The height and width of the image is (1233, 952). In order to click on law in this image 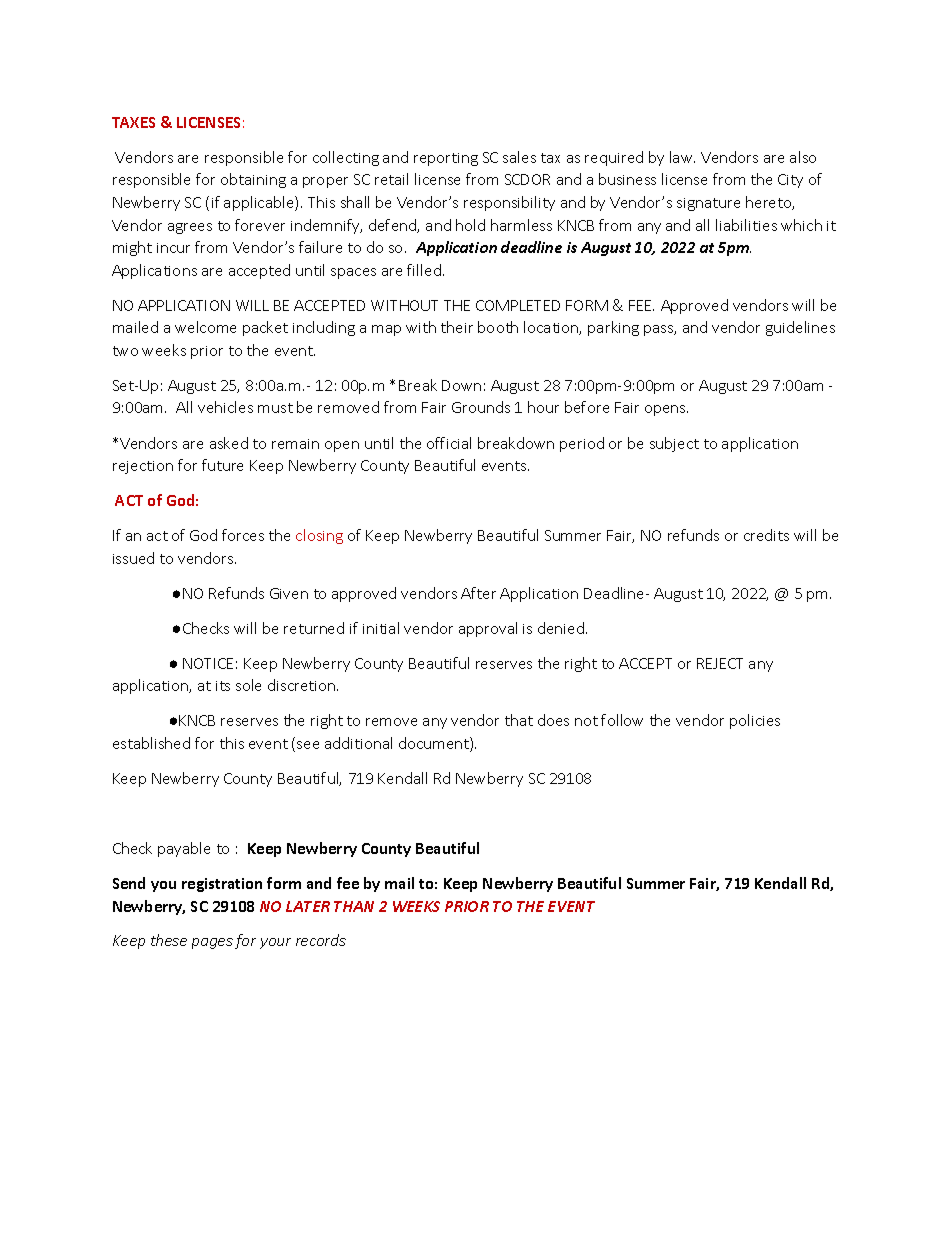, I will do `click(682, 157)`.
